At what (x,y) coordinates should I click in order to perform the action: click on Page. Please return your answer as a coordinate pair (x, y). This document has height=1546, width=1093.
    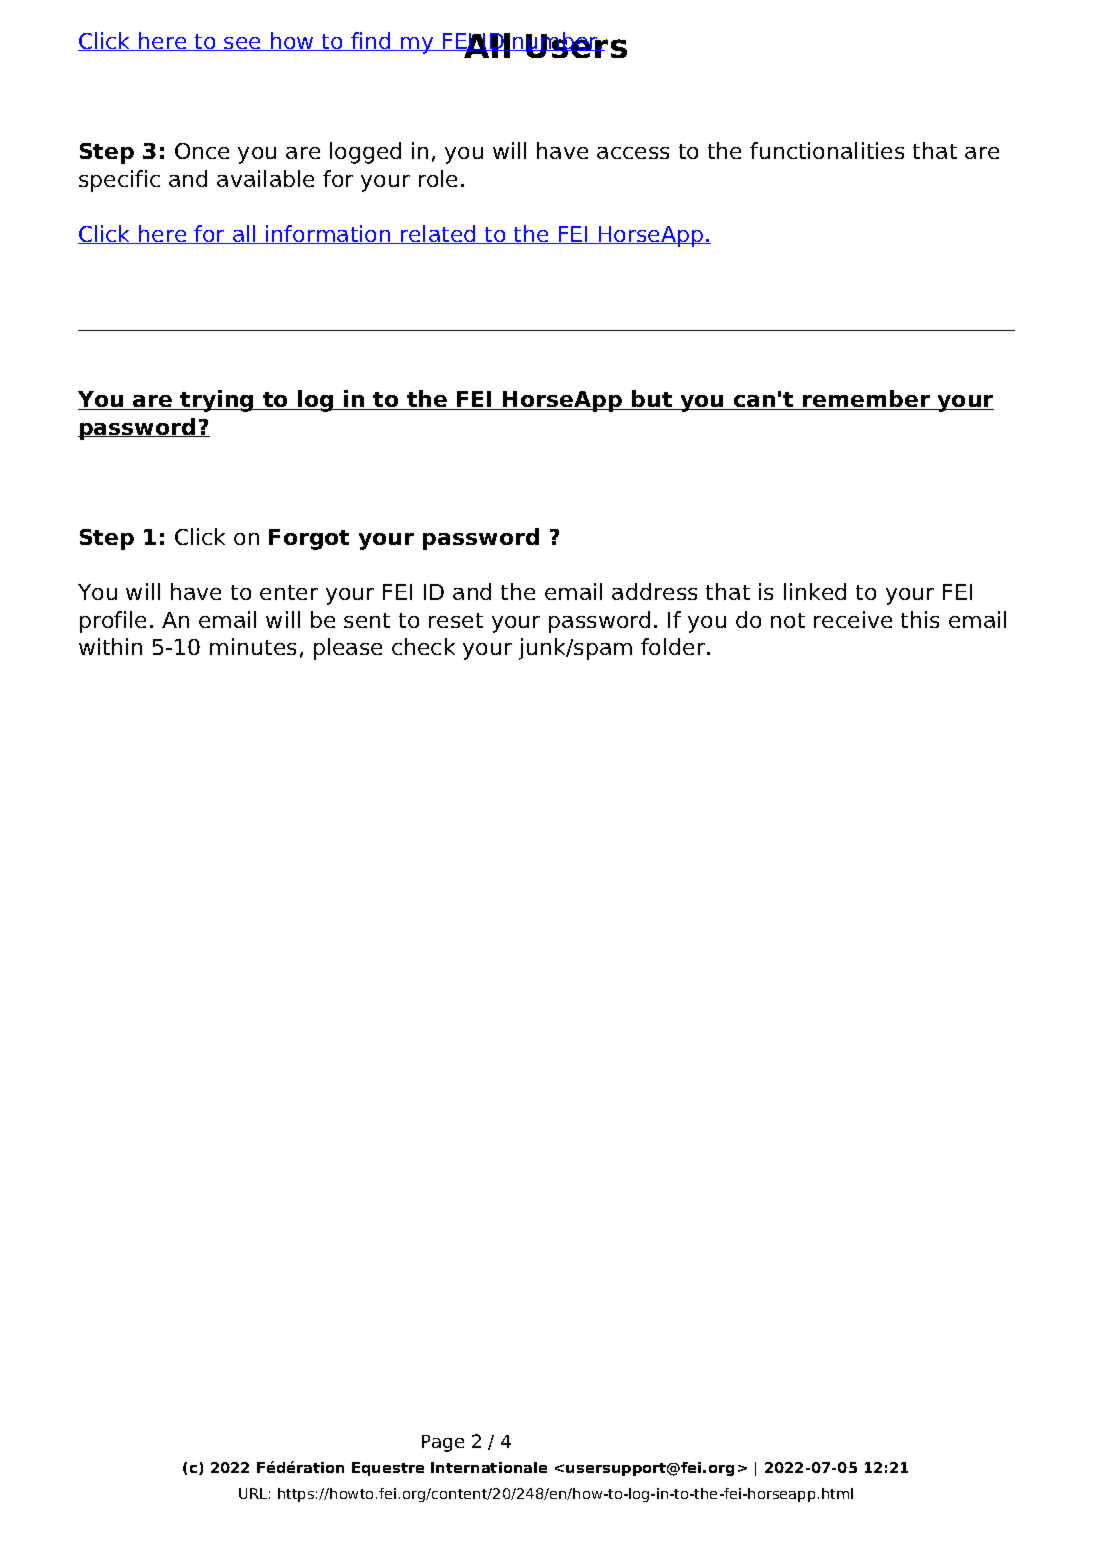
    Looking at the image, I should click on (443, 1443).
